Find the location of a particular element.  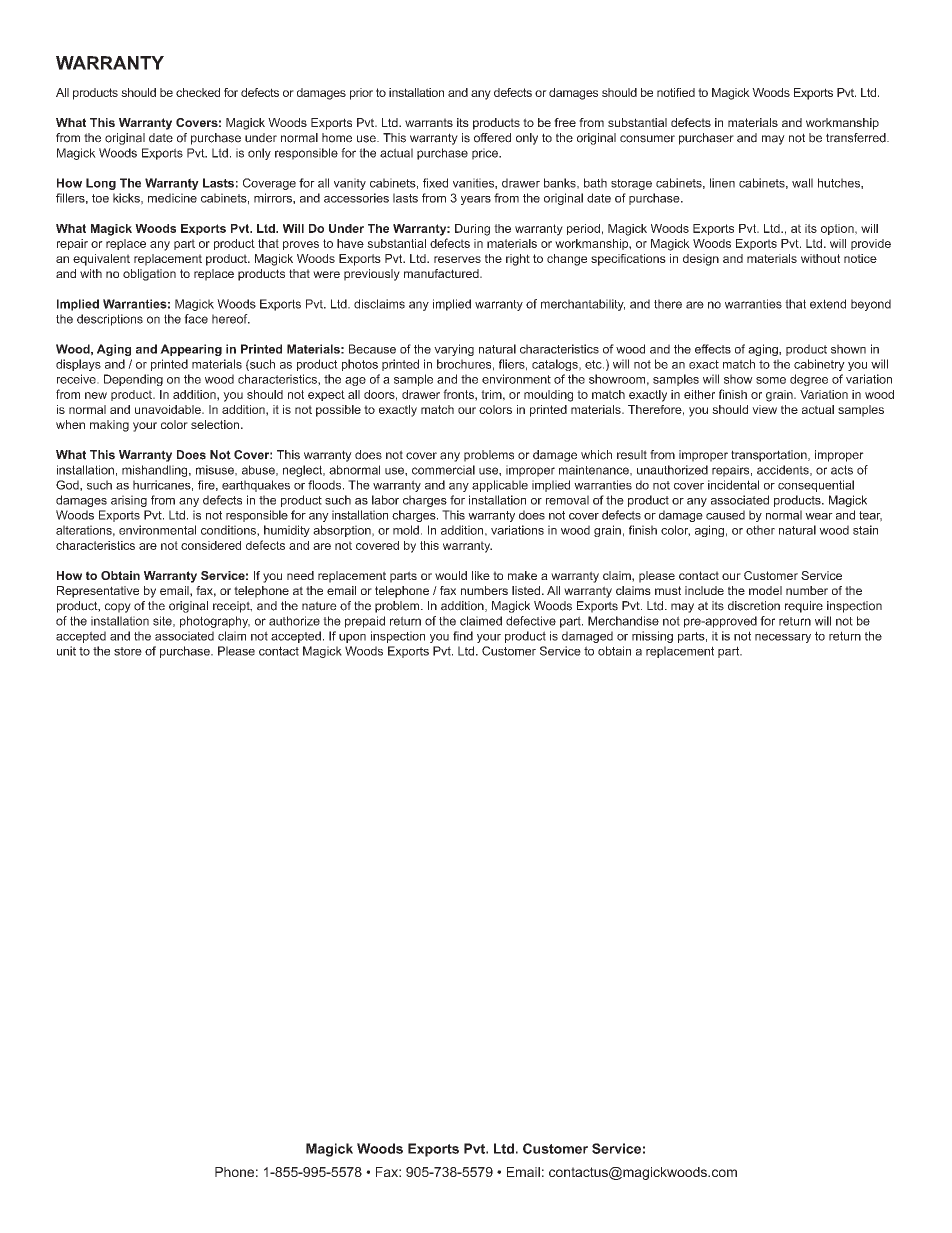

Depending is located at coordinates (133, 380).
